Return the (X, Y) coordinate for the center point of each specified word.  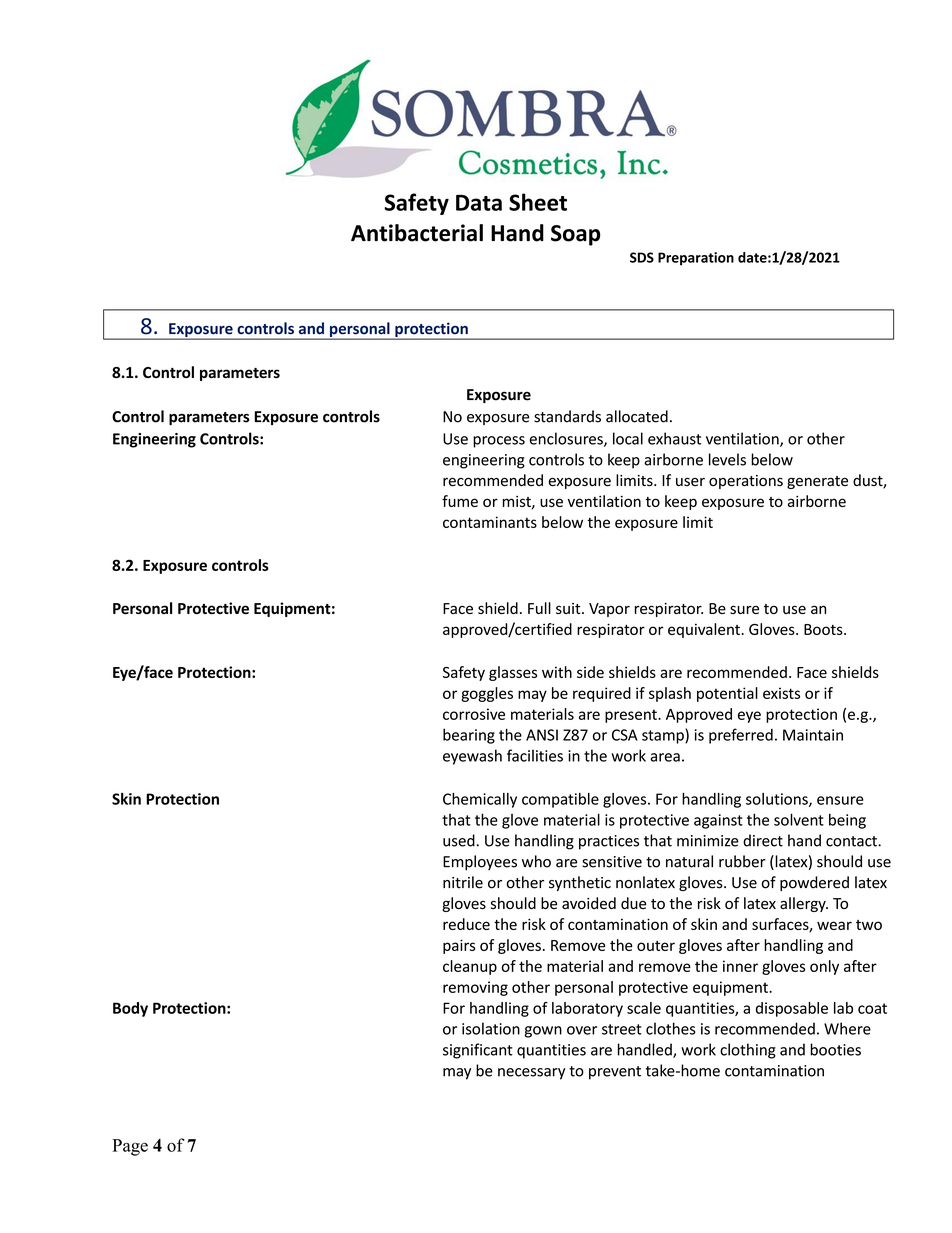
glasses (513, 673)
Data (479, 203)
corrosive (474, 714)
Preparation (696, 259)
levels (727, 459)
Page (130, 1147)
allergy (804, 904)
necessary (531, 1074)
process (499, 442)
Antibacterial (417, 233)
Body (130, 1009)
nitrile (463, 882)
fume (460, 501)
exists (781, 693)
